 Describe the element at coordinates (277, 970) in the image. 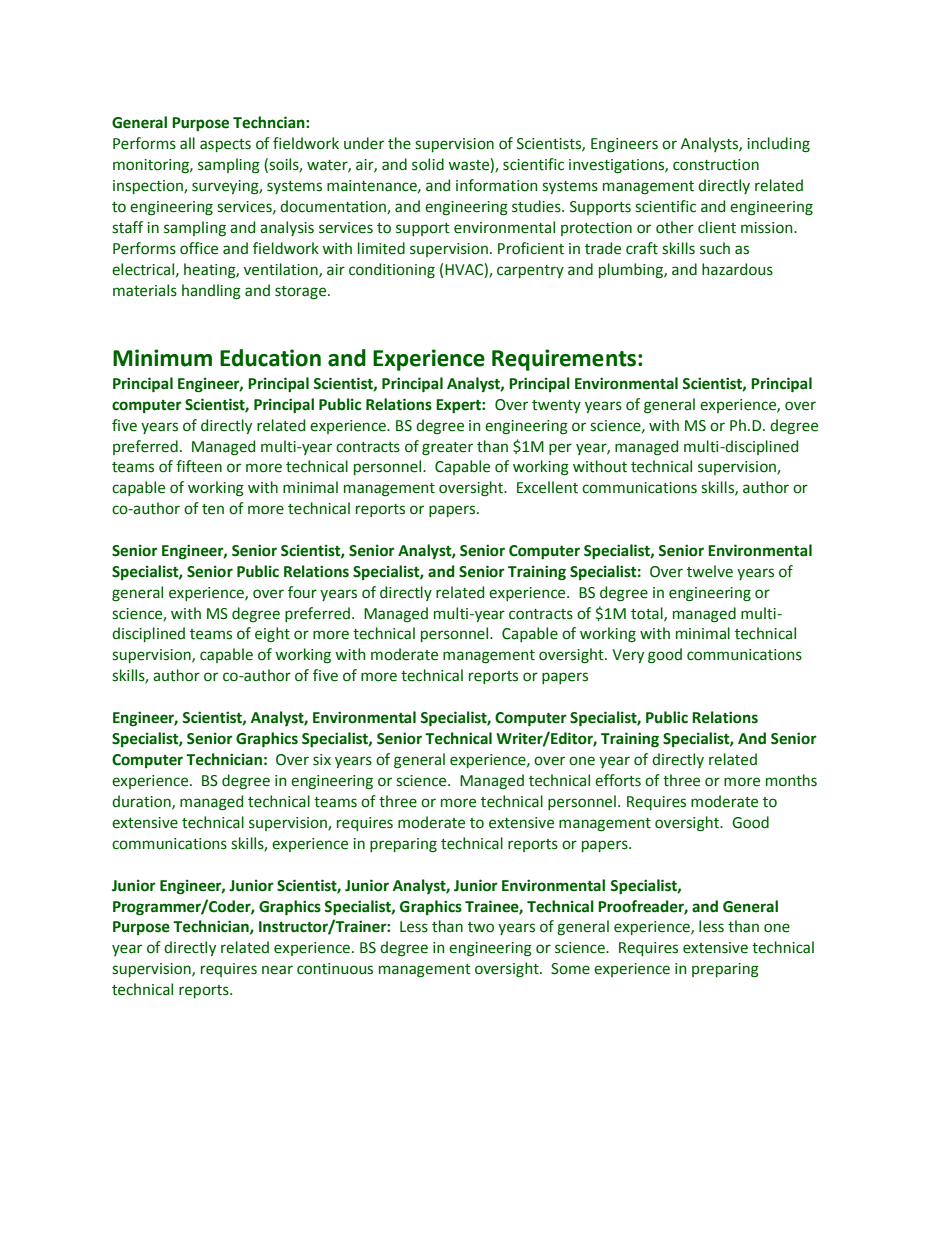

I see `near` at that location.
